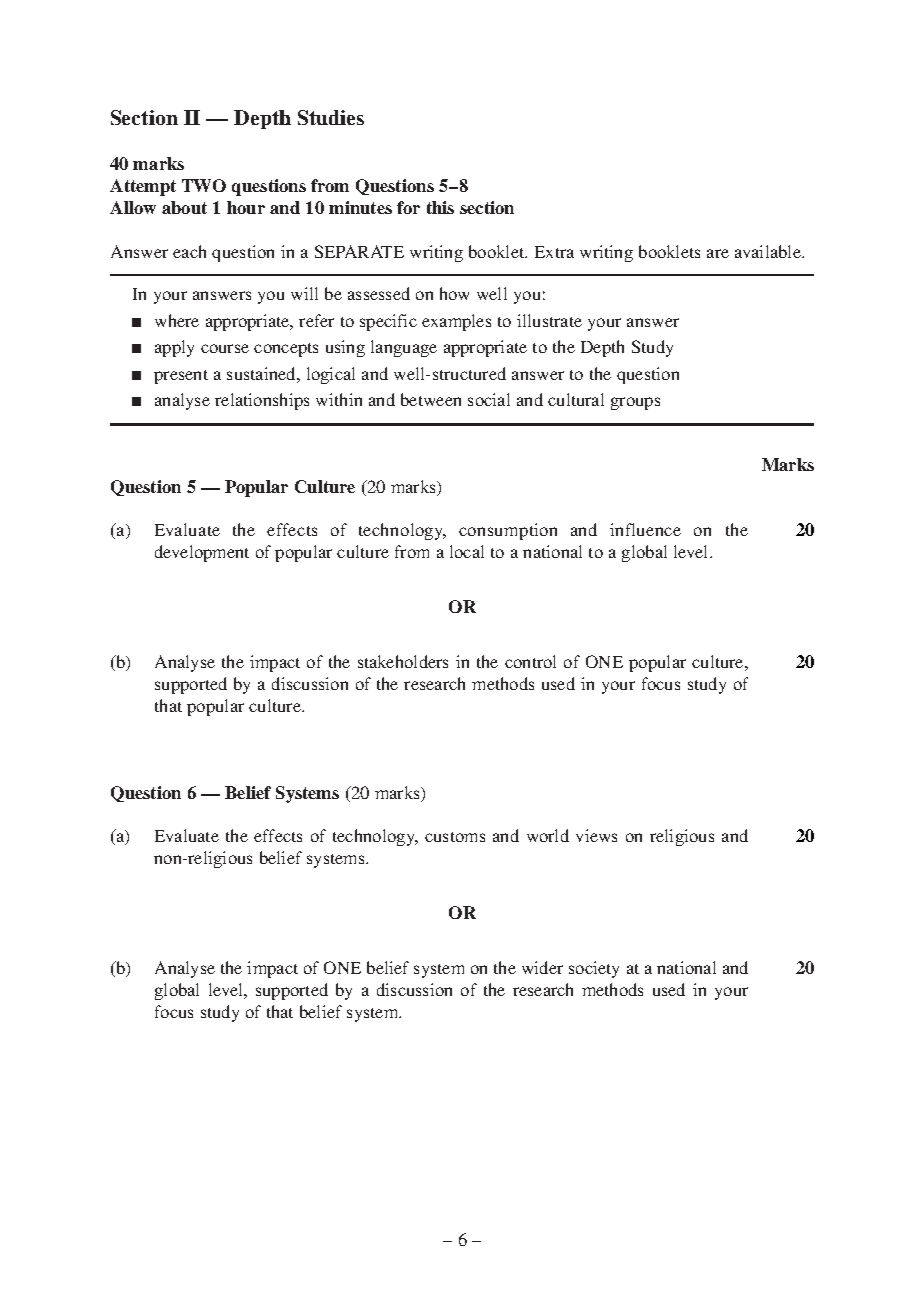 This screenshot has width=924, height=1308. I want to click on customs, so click(455, 837).
